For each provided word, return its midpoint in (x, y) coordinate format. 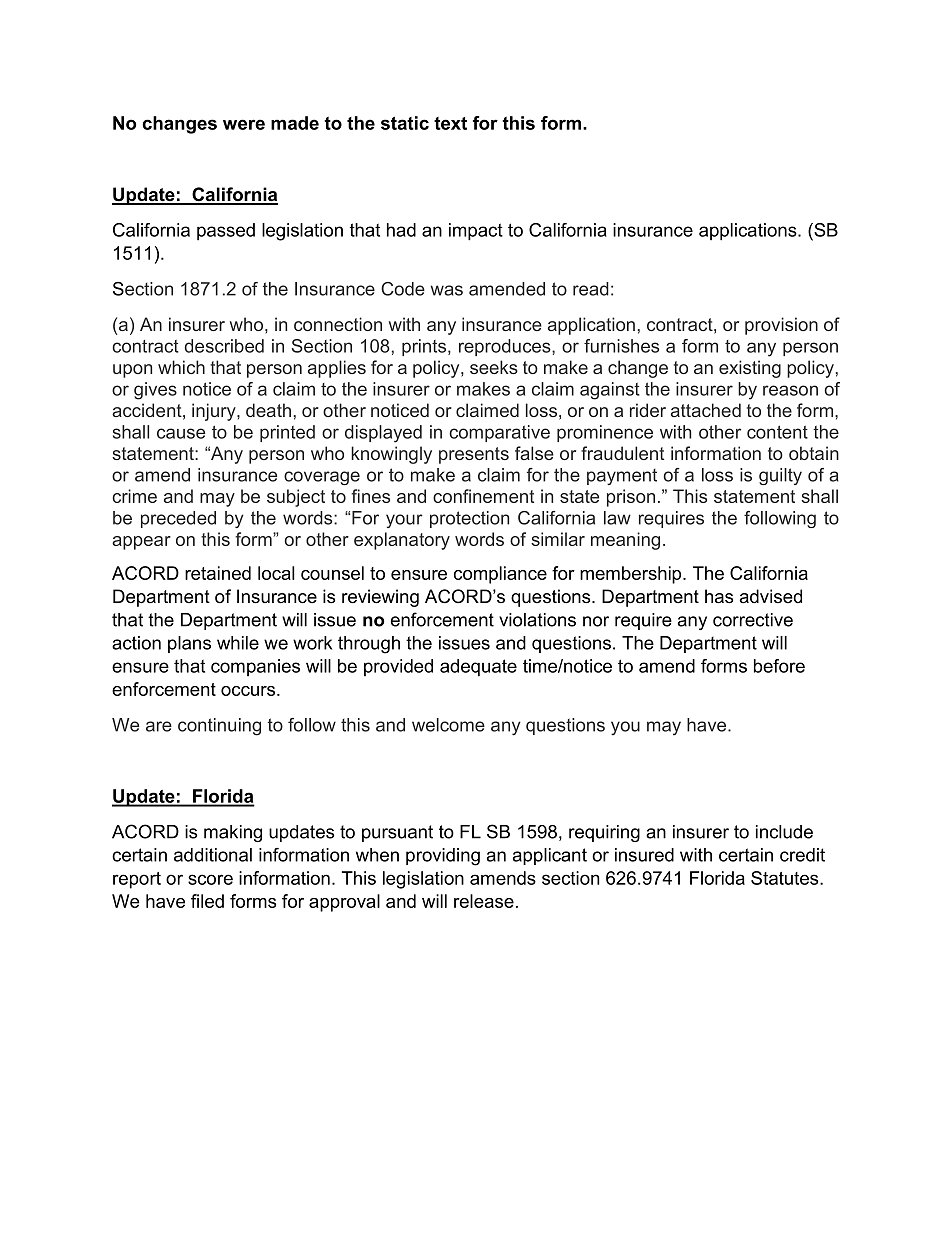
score (210, 879)
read (591, 289)
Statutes (786, 878)
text (450, 123)
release (484, 901)
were (244, 124)
